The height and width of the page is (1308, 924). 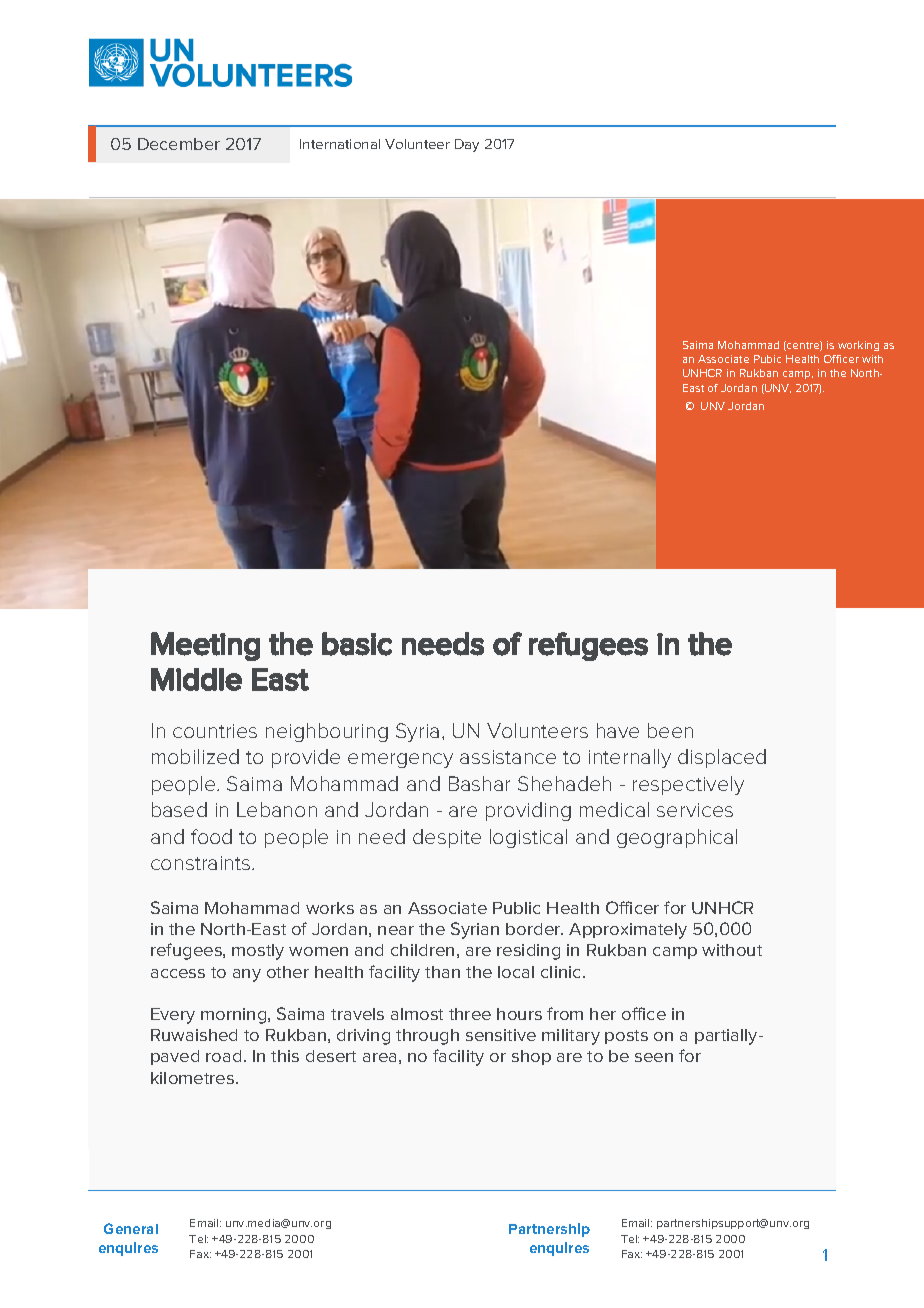 I want to click on Meeting, so click(x=205, y=646).
